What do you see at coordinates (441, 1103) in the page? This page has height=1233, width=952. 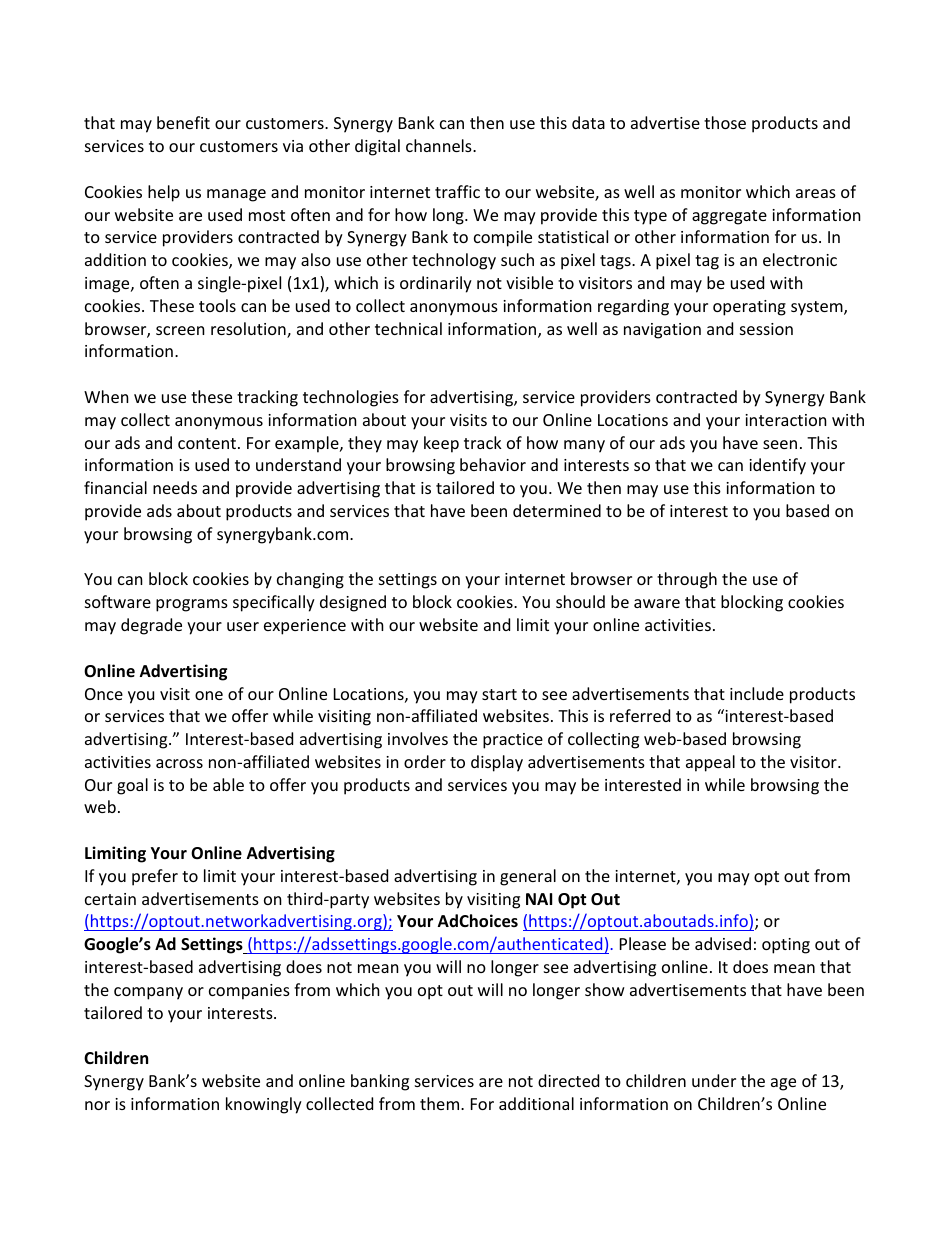 I see `them` at bounding box center [441, 1103].
